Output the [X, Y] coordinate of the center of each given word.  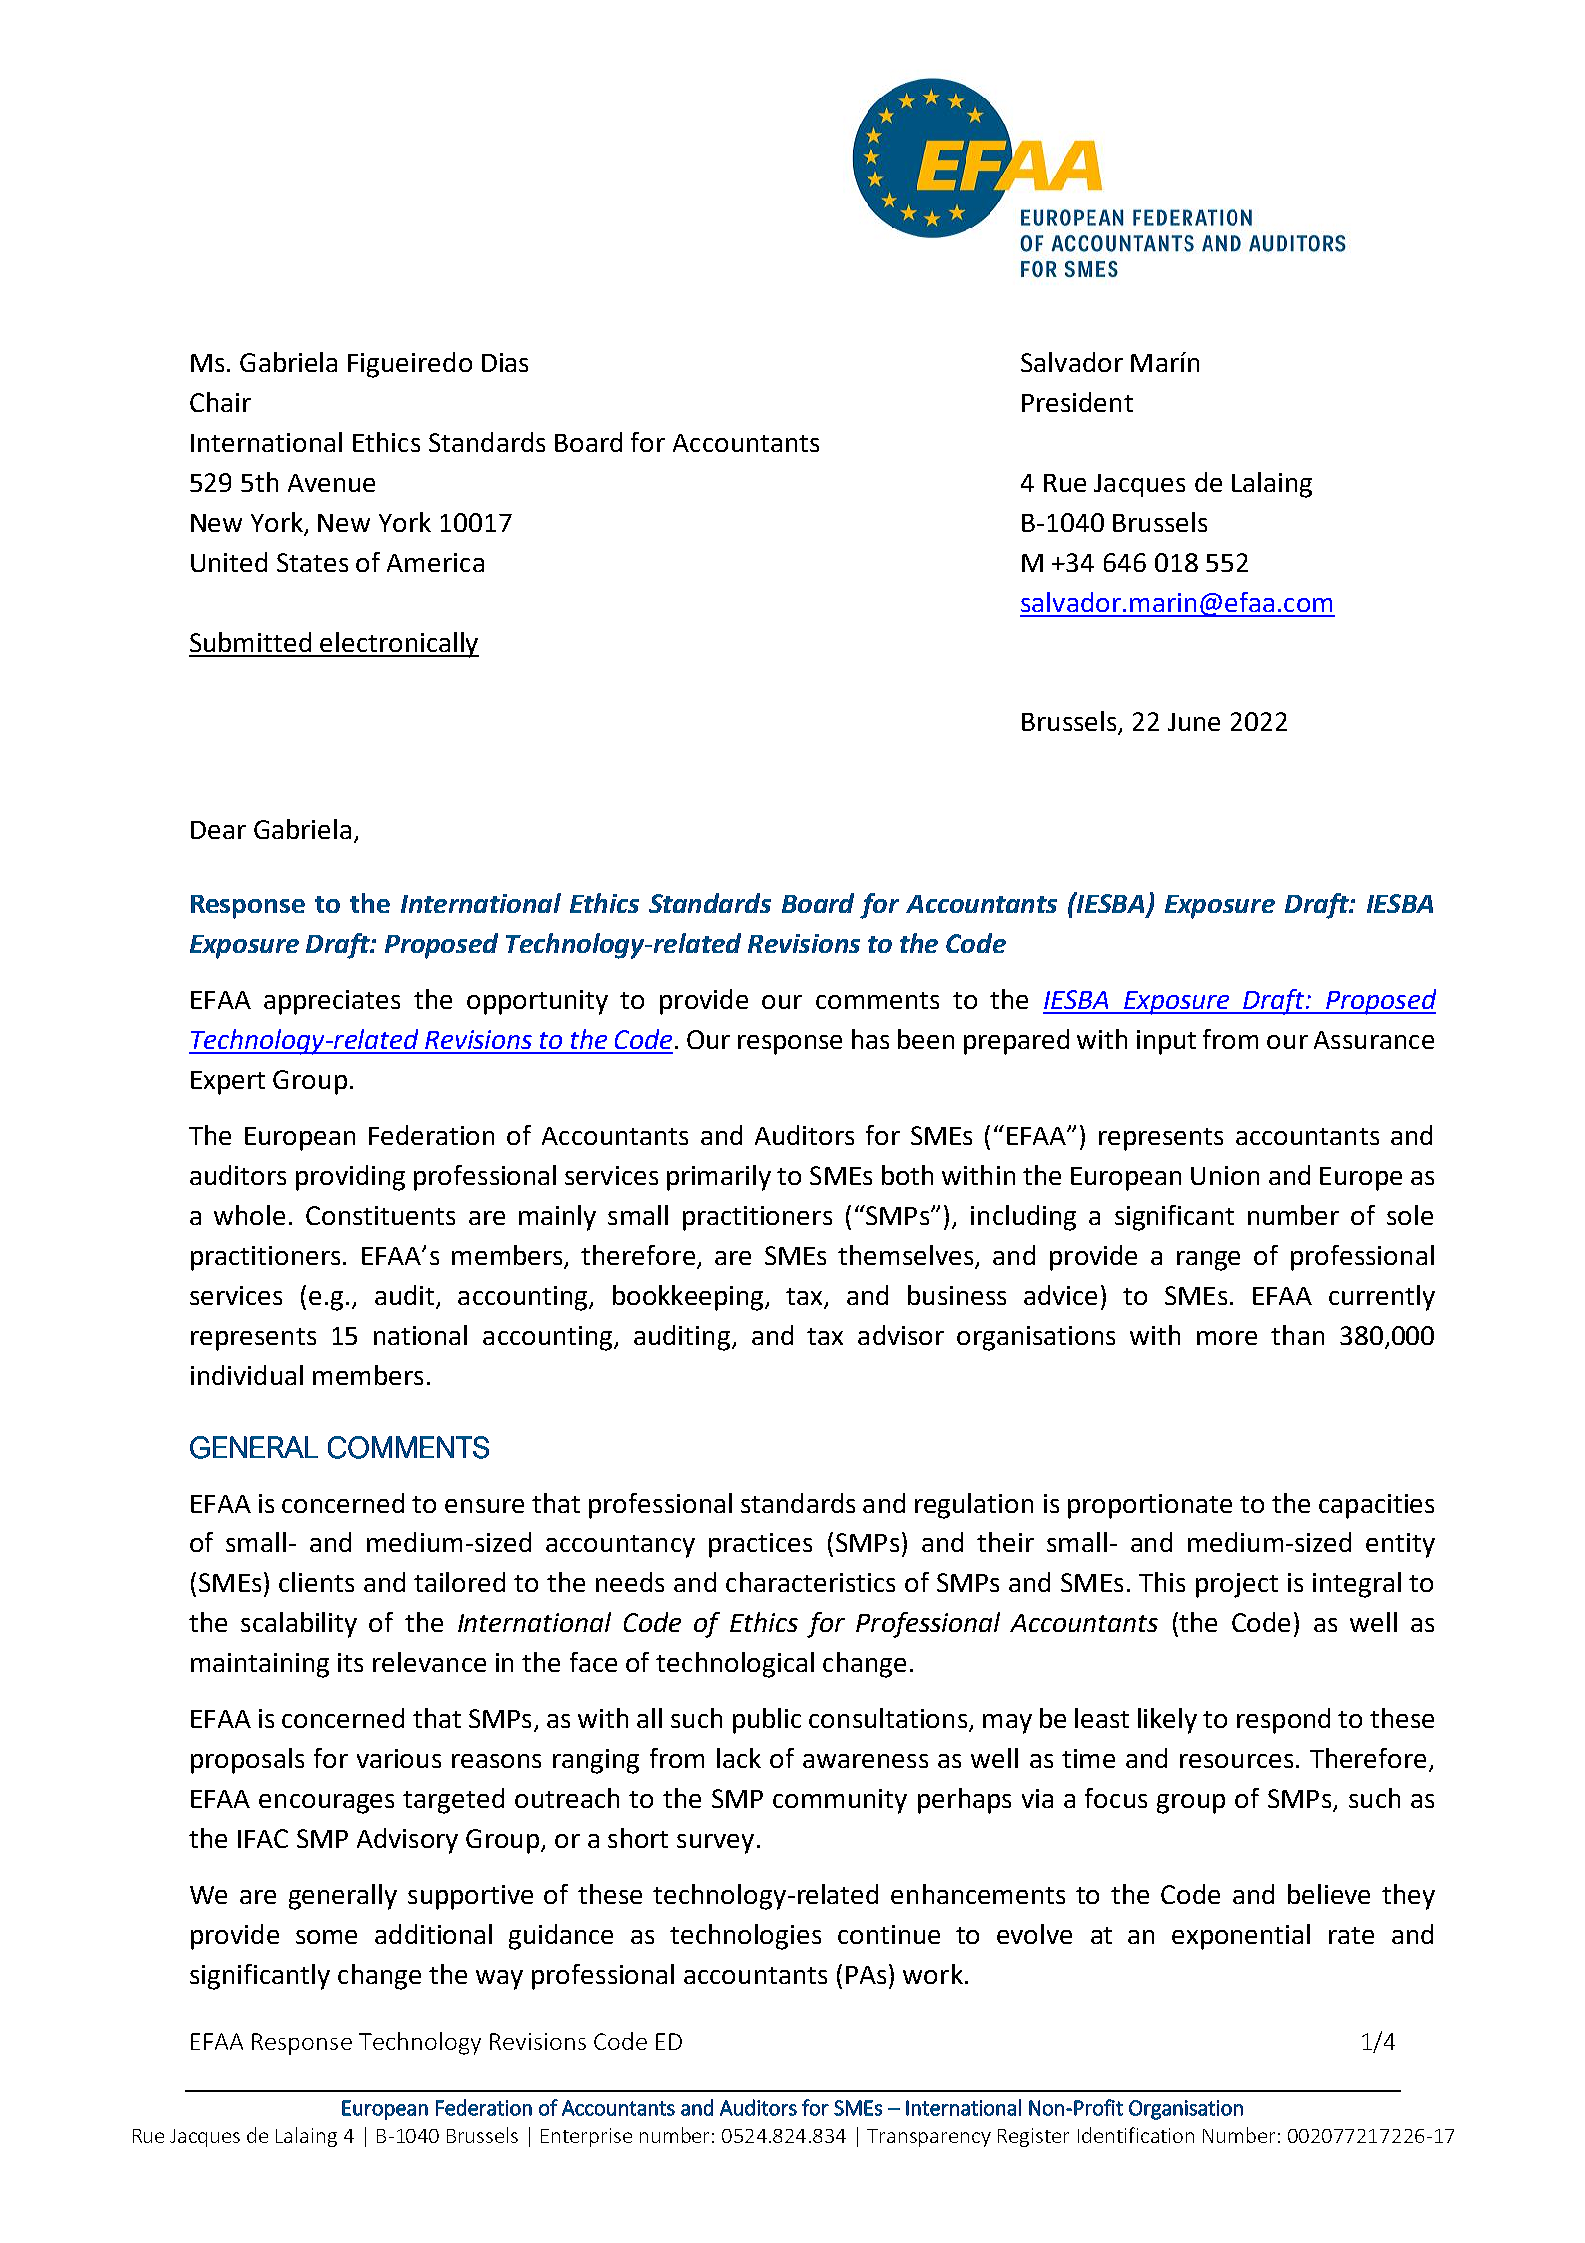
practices [760, 1545]
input [1166, 1042]
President [1077, 402]
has [870, 1039]
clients [316, 1582]
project [1237, 1585]
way [499, 1980]
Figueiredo [410, 365]
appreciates [332, 1002]
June [1194, 722]
